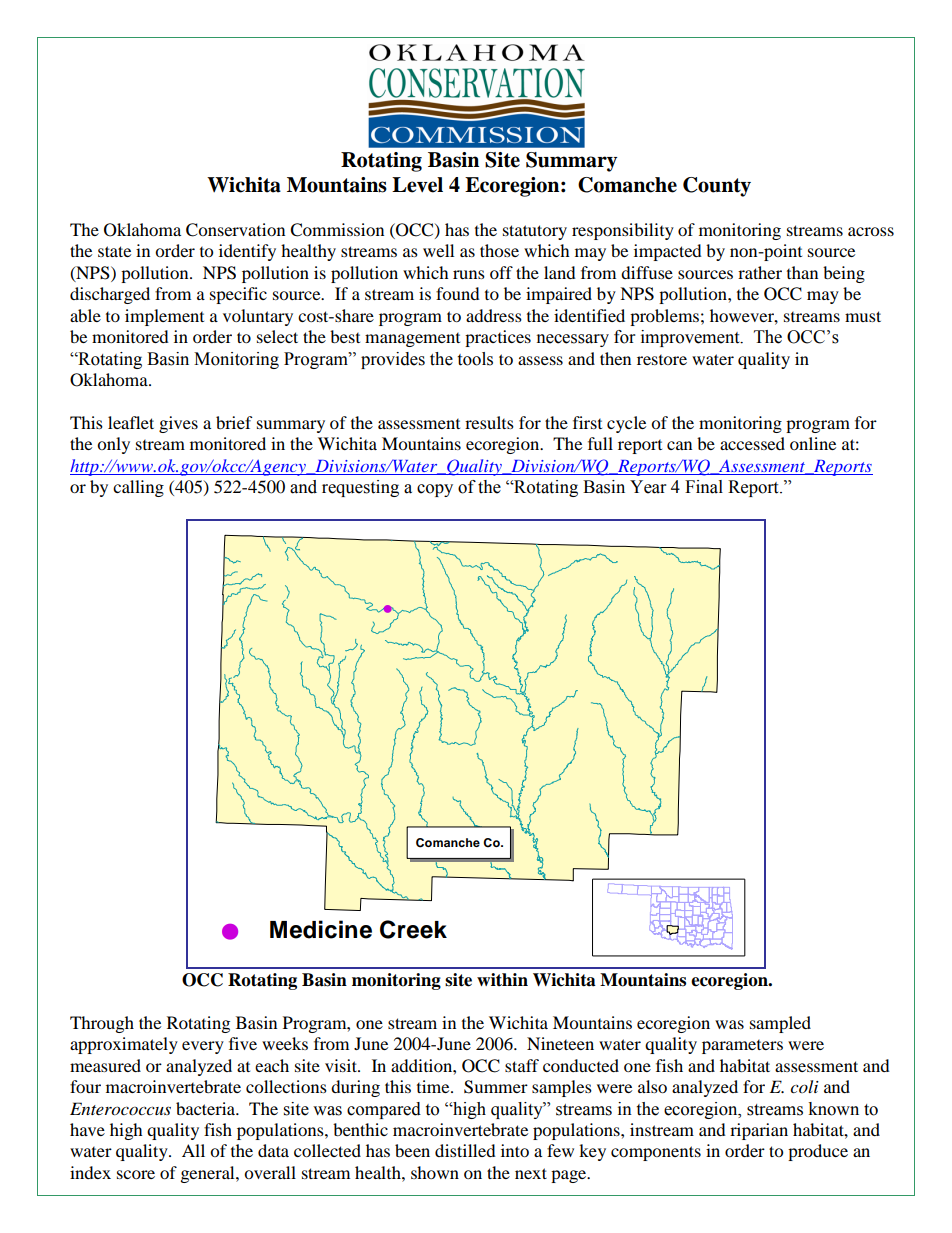  Describe the element at coordinates (138, 488) in the screenshot. I see `calling` at that location.
